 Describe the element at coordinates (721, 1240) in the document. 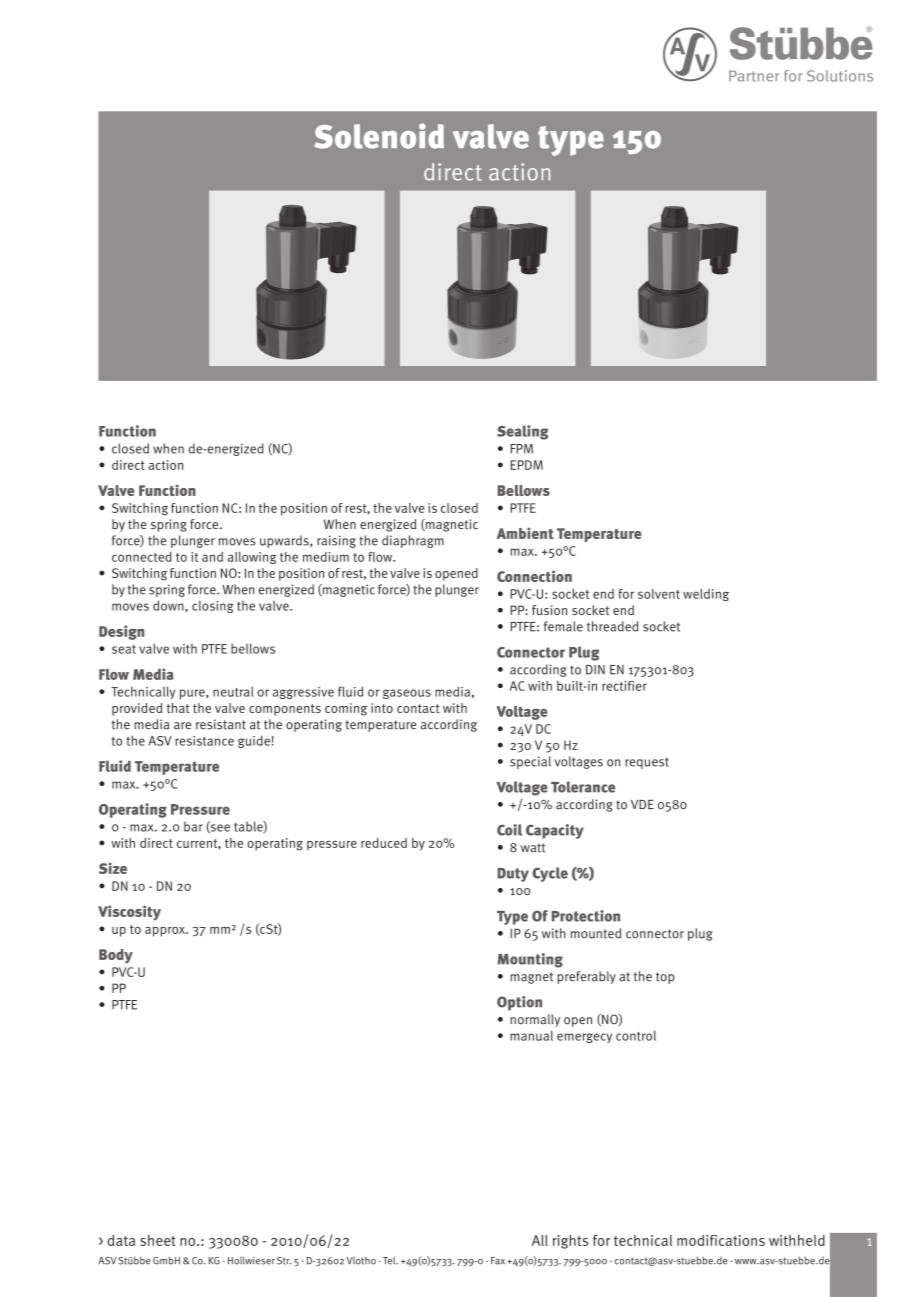

I see `modifications` at that location.
